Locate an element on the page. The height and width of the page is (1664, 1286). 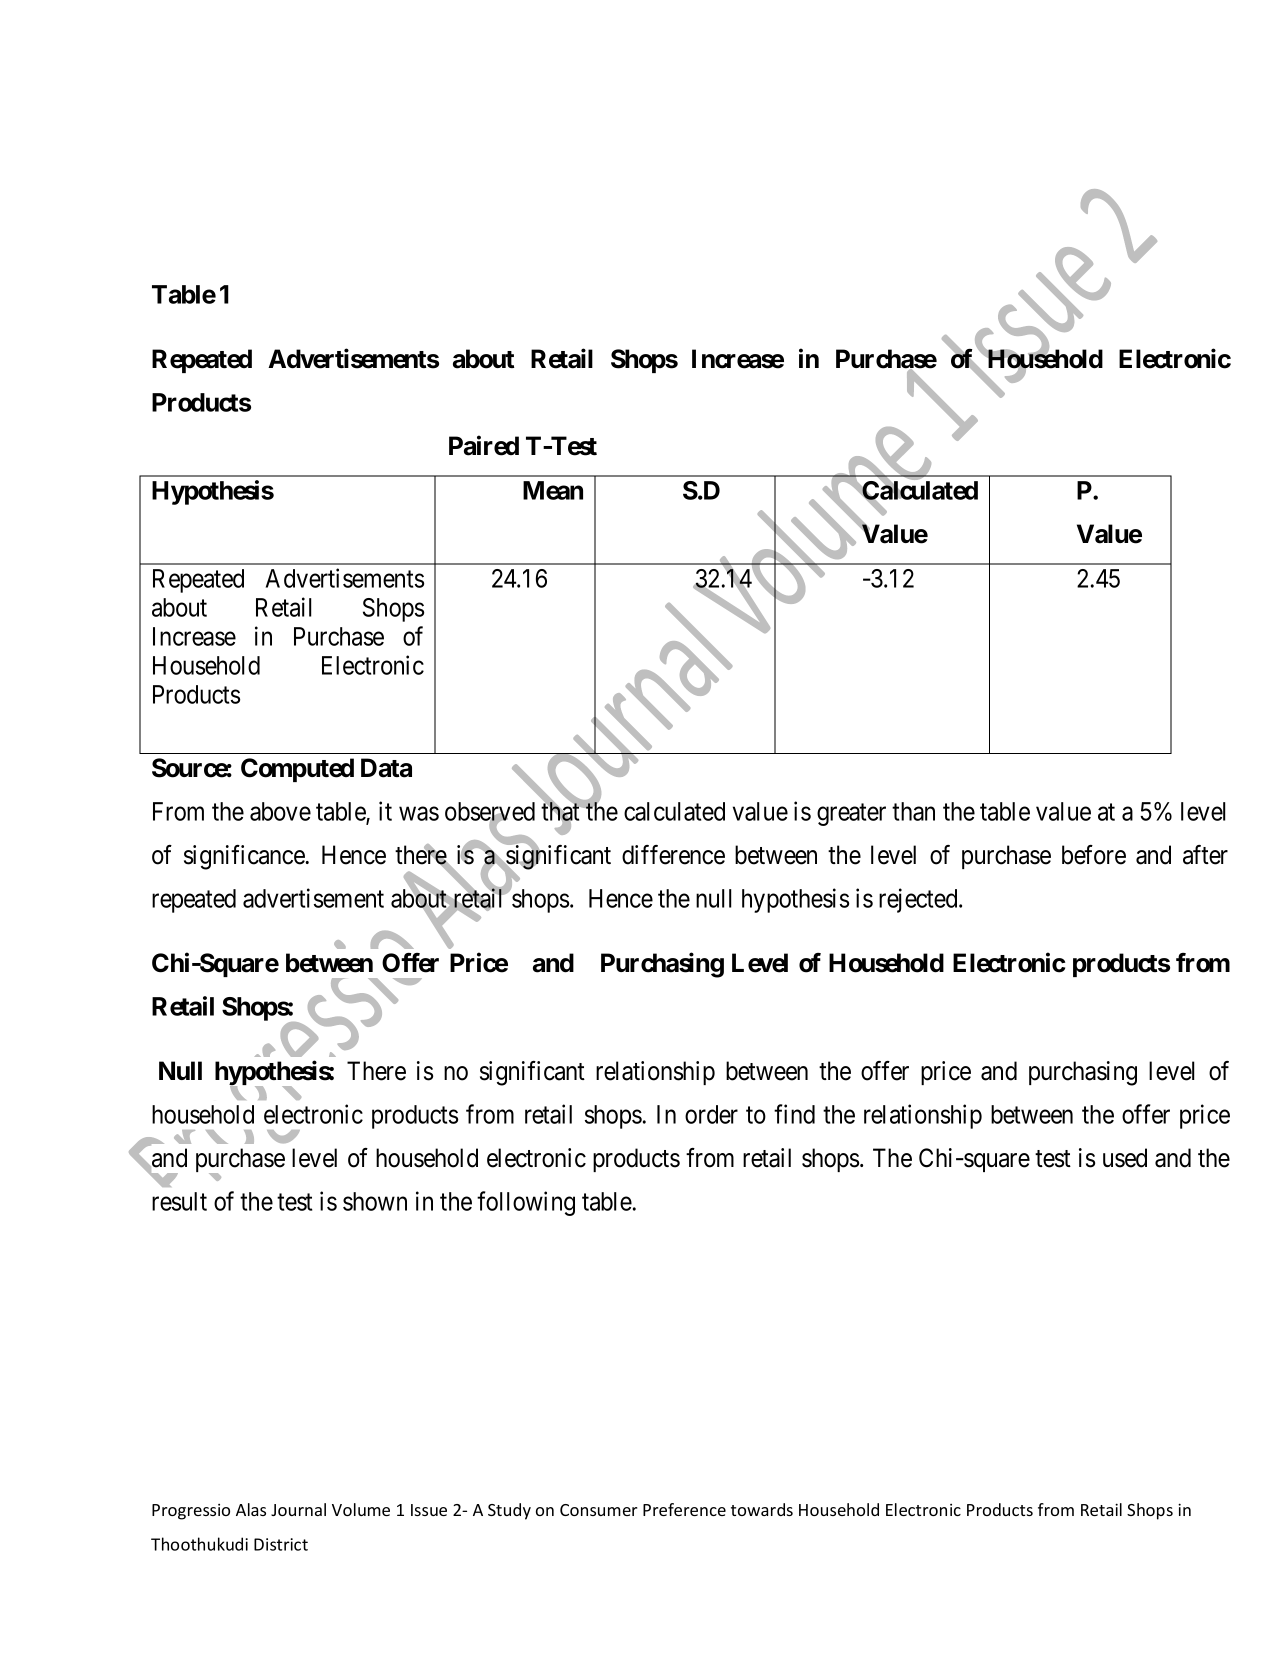
Preference is located at coordinates (684, 1509).
